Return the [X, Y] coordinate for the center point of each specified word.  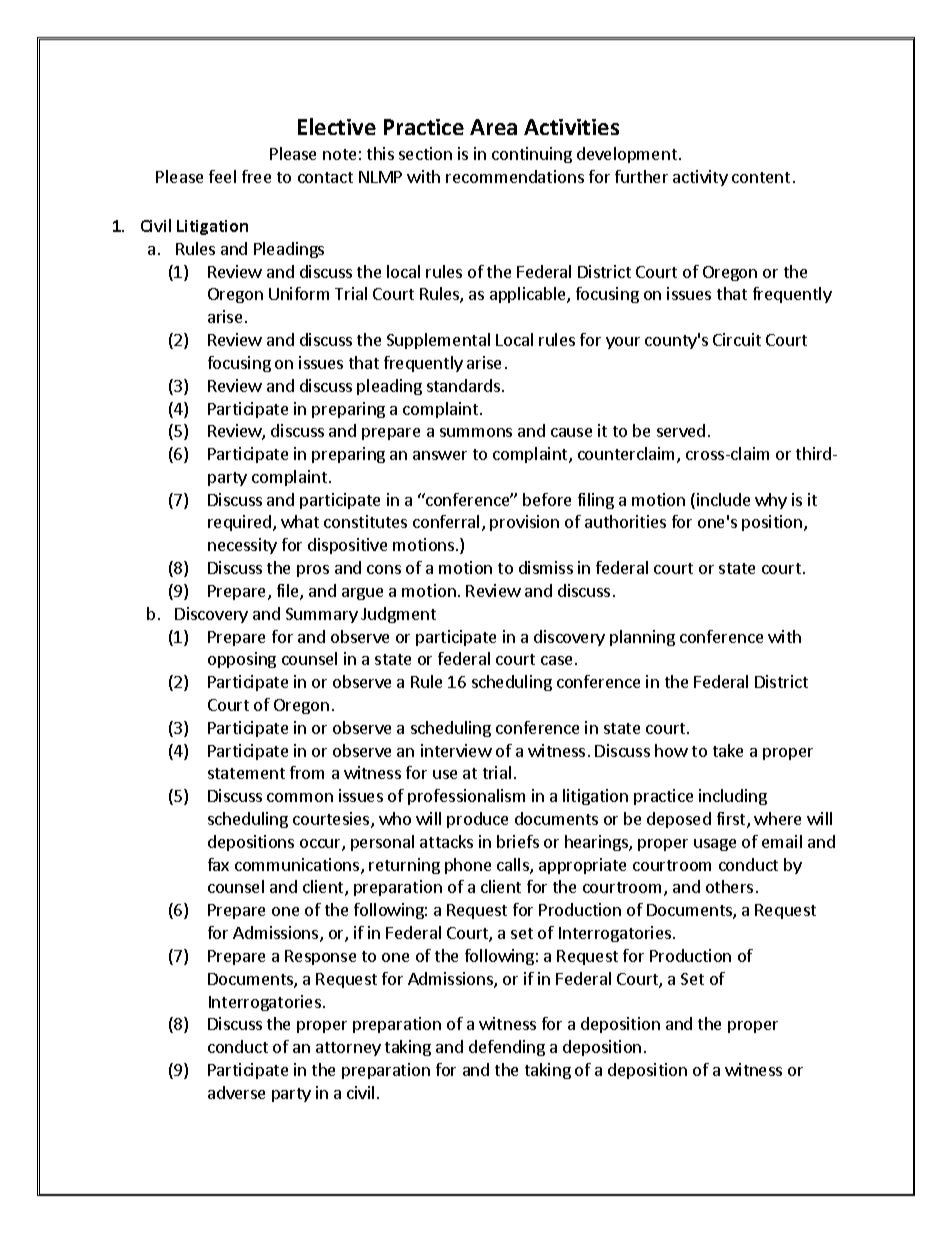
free [256, 176]
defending [507, 1048]
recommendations [515, 176]
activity [700, 178]
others [729, 886]
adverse [236, 1092]
